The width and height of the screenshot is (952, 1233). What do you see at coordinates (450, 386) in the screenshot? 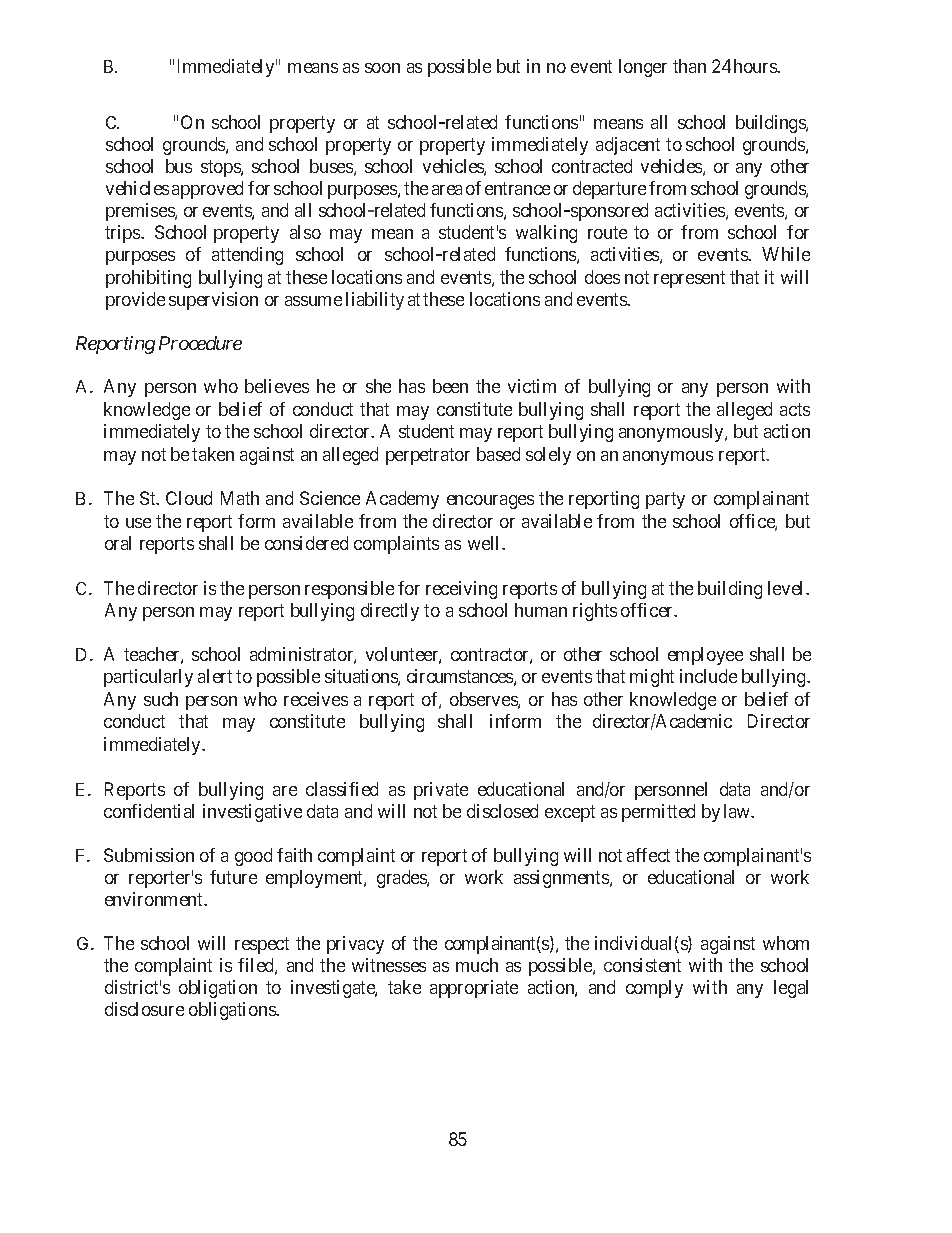
I see `been` at bounding box center [450, 386].
